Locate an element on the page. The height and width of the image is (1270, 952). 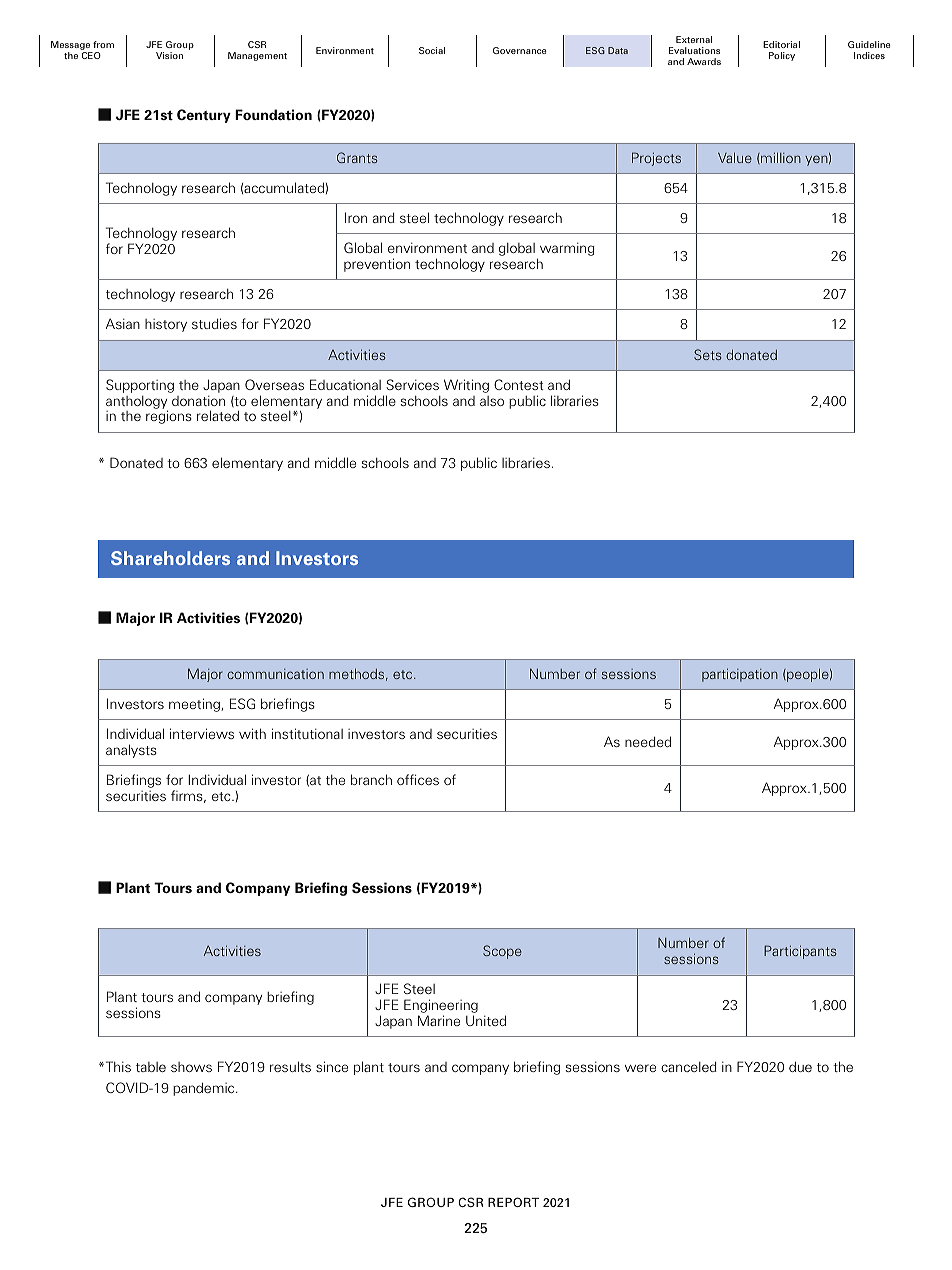
Social is located at coordinates (432, 50).
